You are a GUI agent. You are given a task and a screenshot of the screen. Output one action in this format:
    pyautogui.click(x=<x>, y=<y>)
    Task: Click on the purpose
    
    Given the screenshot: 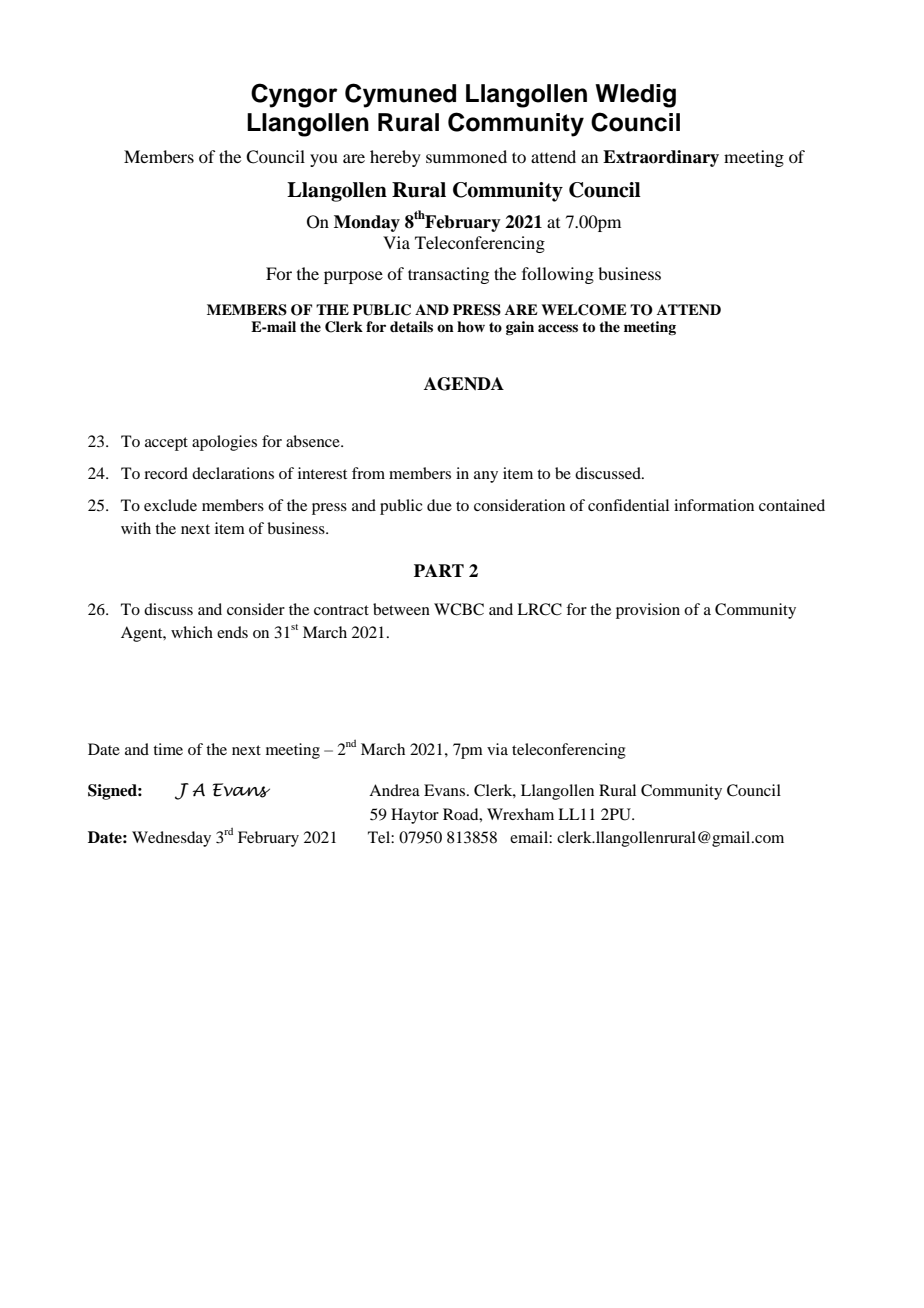 What is the action you would take?
    pyautogui.click(x=353, y=277)
